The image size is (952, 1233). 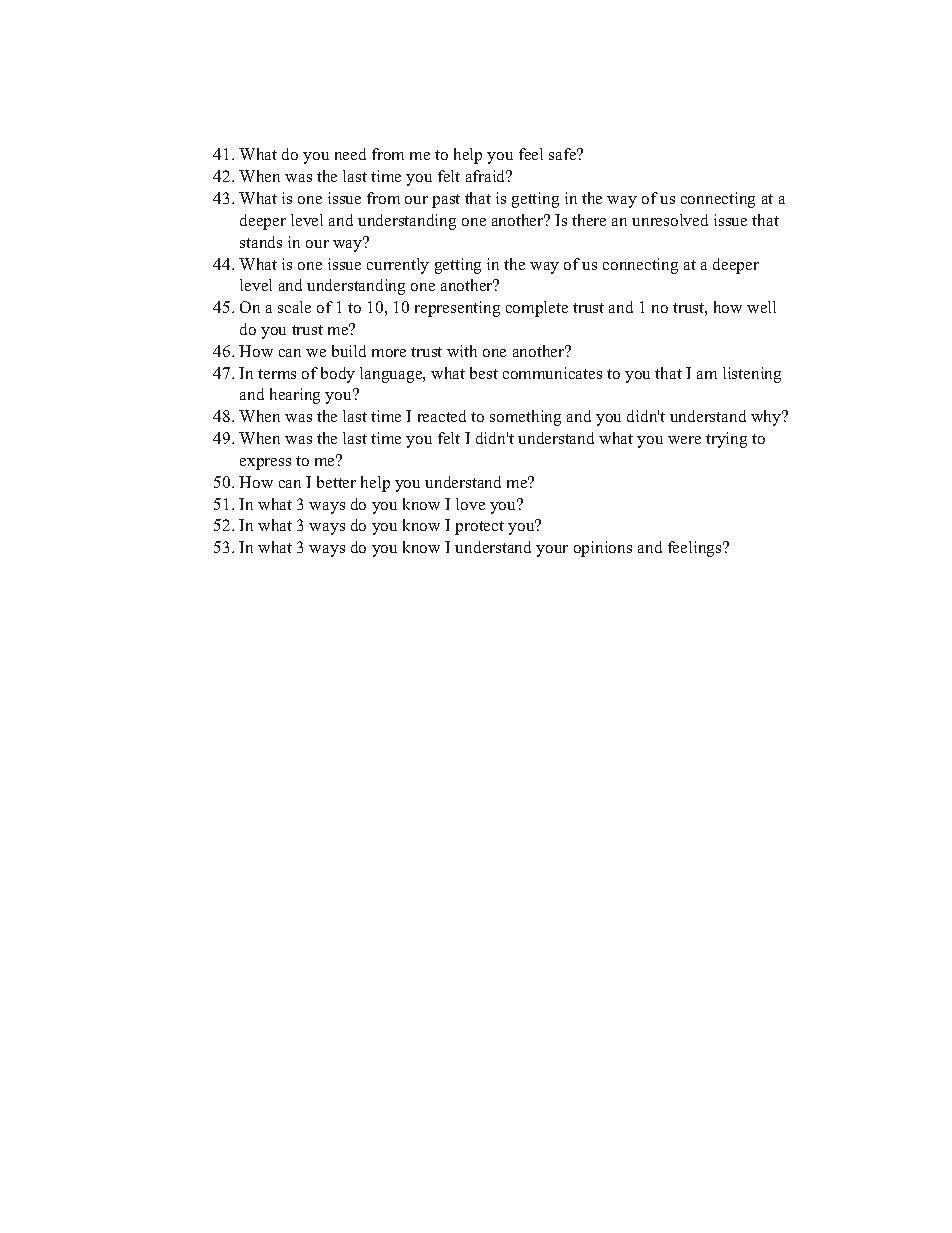 What do you see at coordinates (336, 482) in the screenshot?
I see `better` at bounding box center [336, 482].
